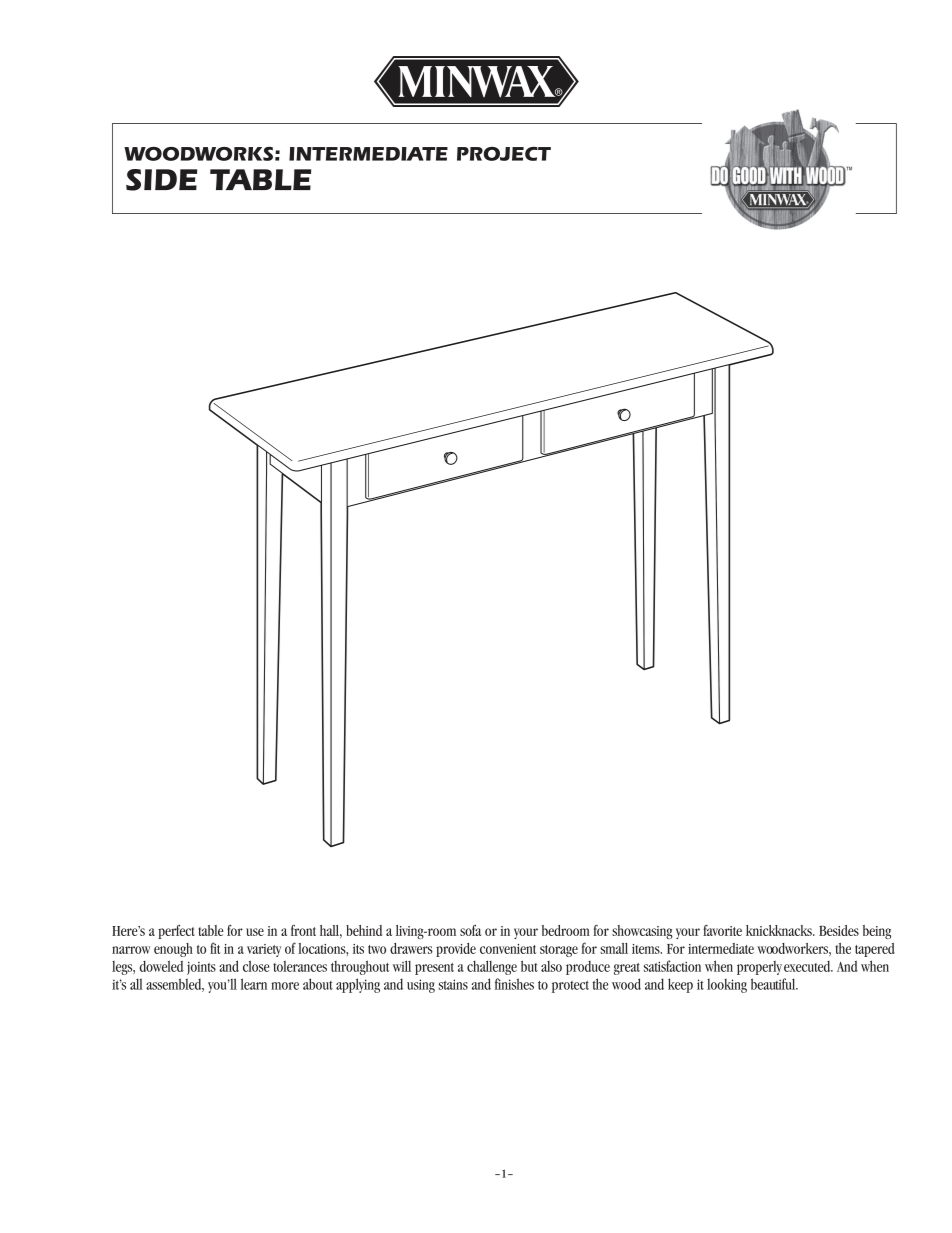 Image resolution: width=952 pixels, height=1233 pixels. I want to click on joints, so click(201, 968).
